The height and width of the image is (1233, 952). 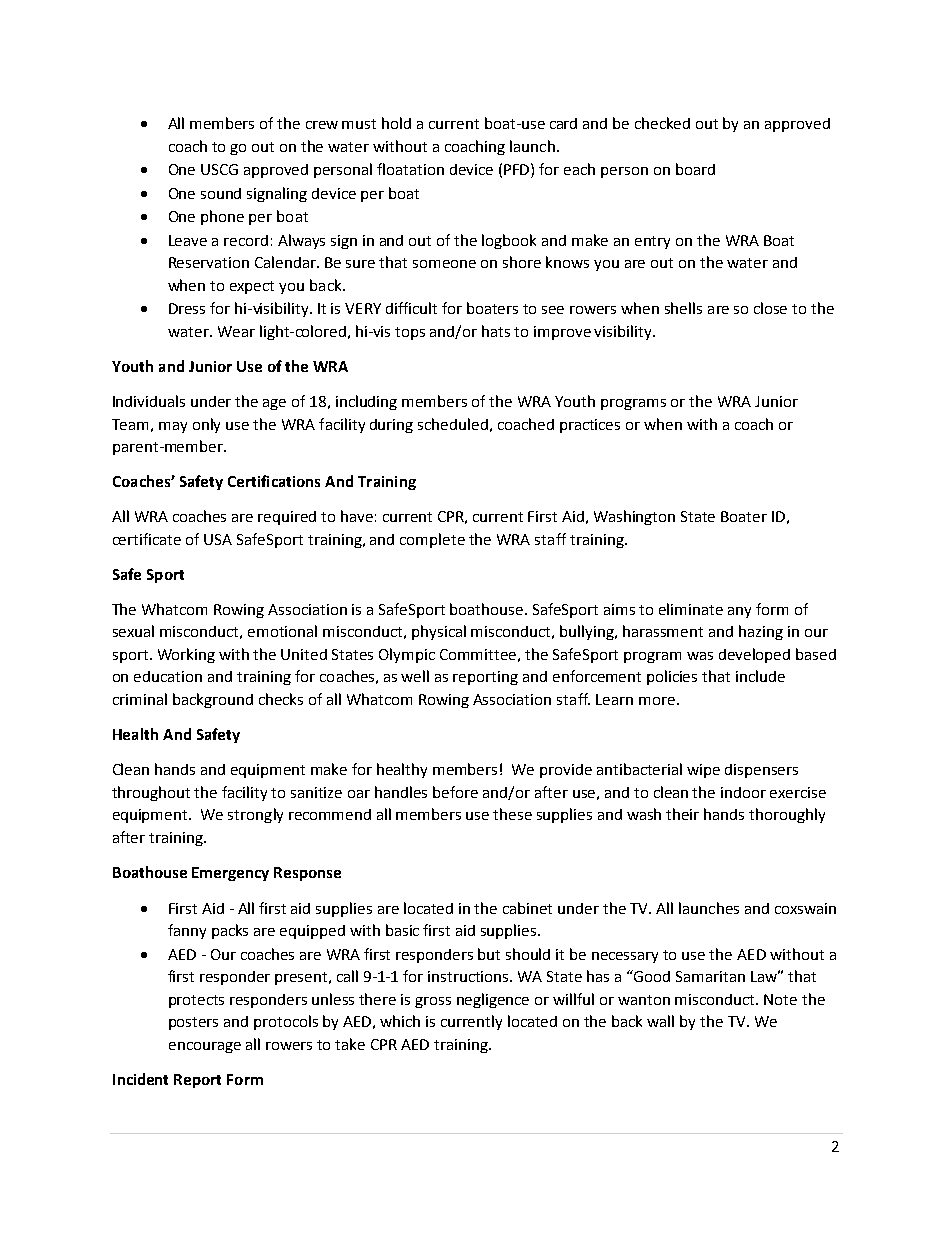 What do you see at coordinates (206, 425) in the image?
I see `only` at bounding box center [206, 425].
